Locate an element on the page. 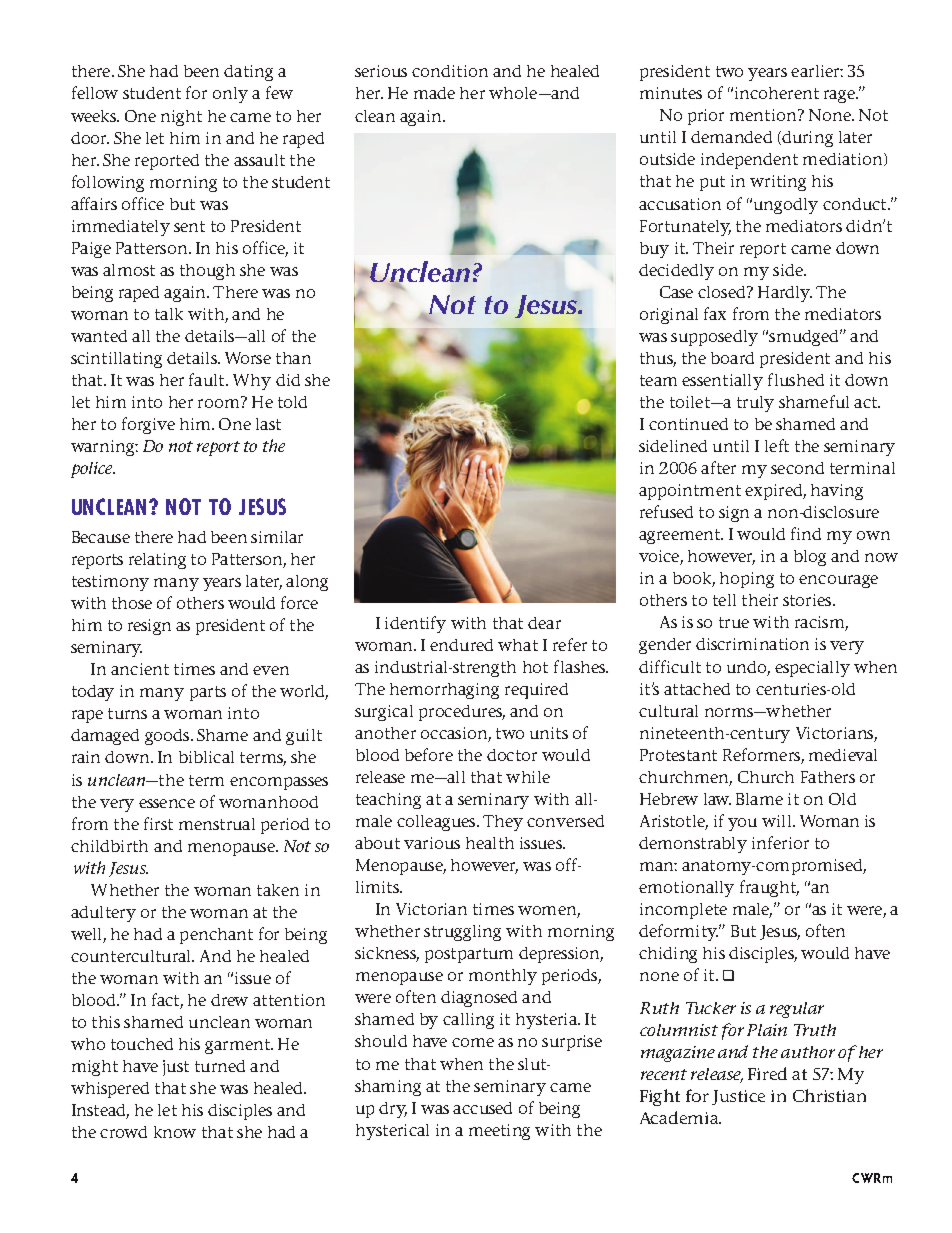  told is located at coordinates (292, 402).
